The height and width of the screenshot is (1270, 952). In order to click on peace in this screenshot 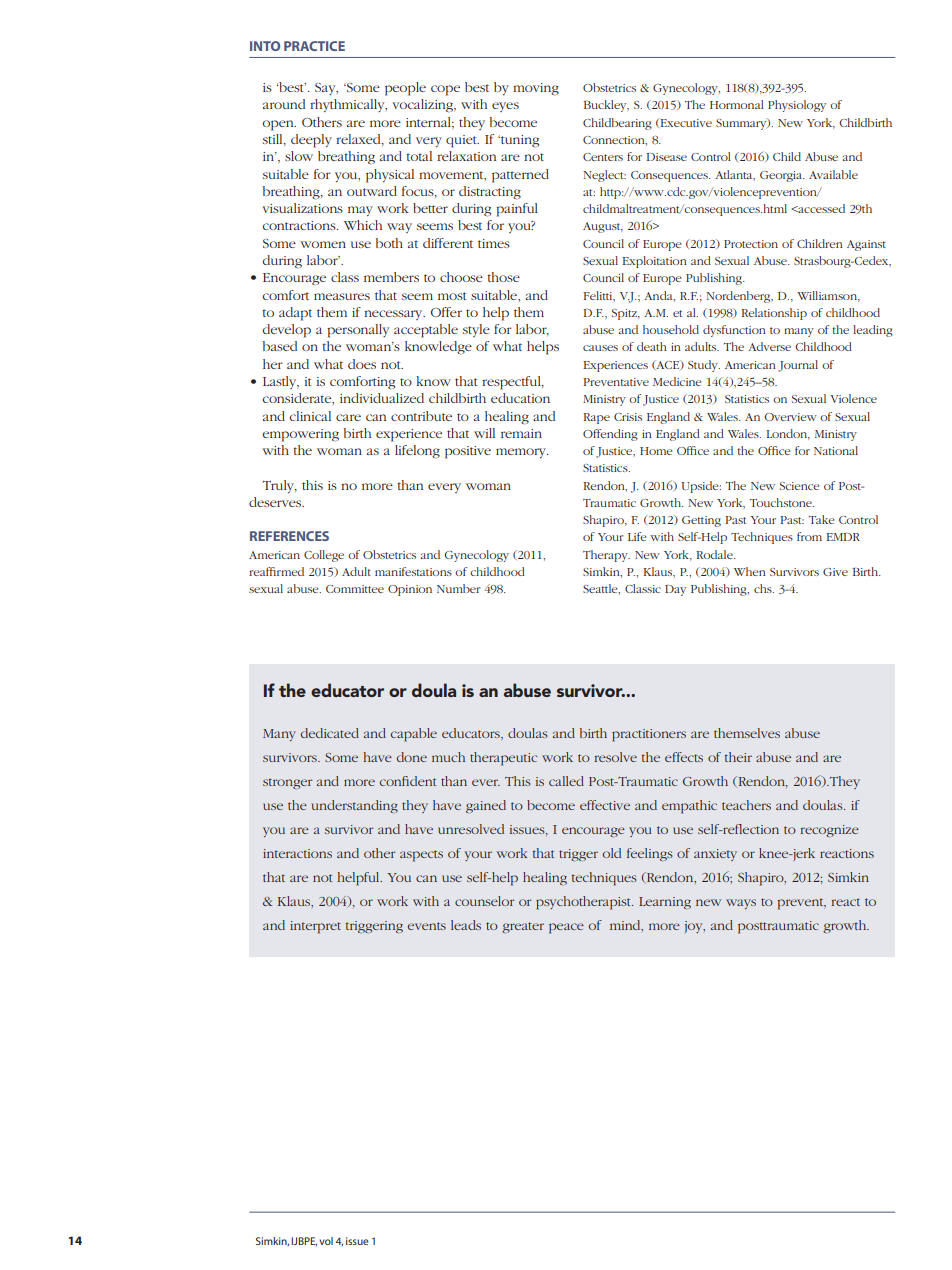, I will do `click(566, 928)`.
